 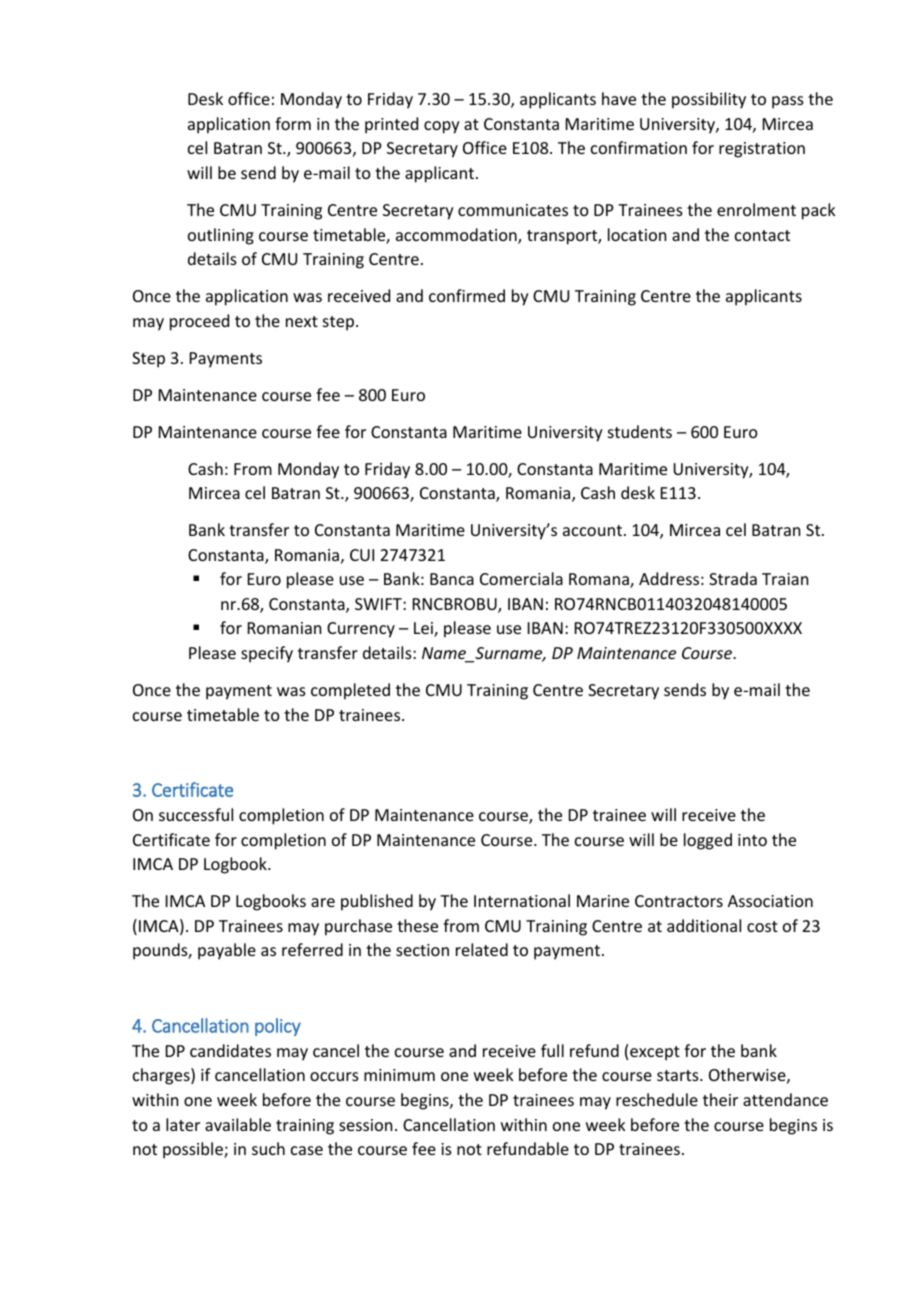 I want to click on available, so click(x=238, y=1124).
